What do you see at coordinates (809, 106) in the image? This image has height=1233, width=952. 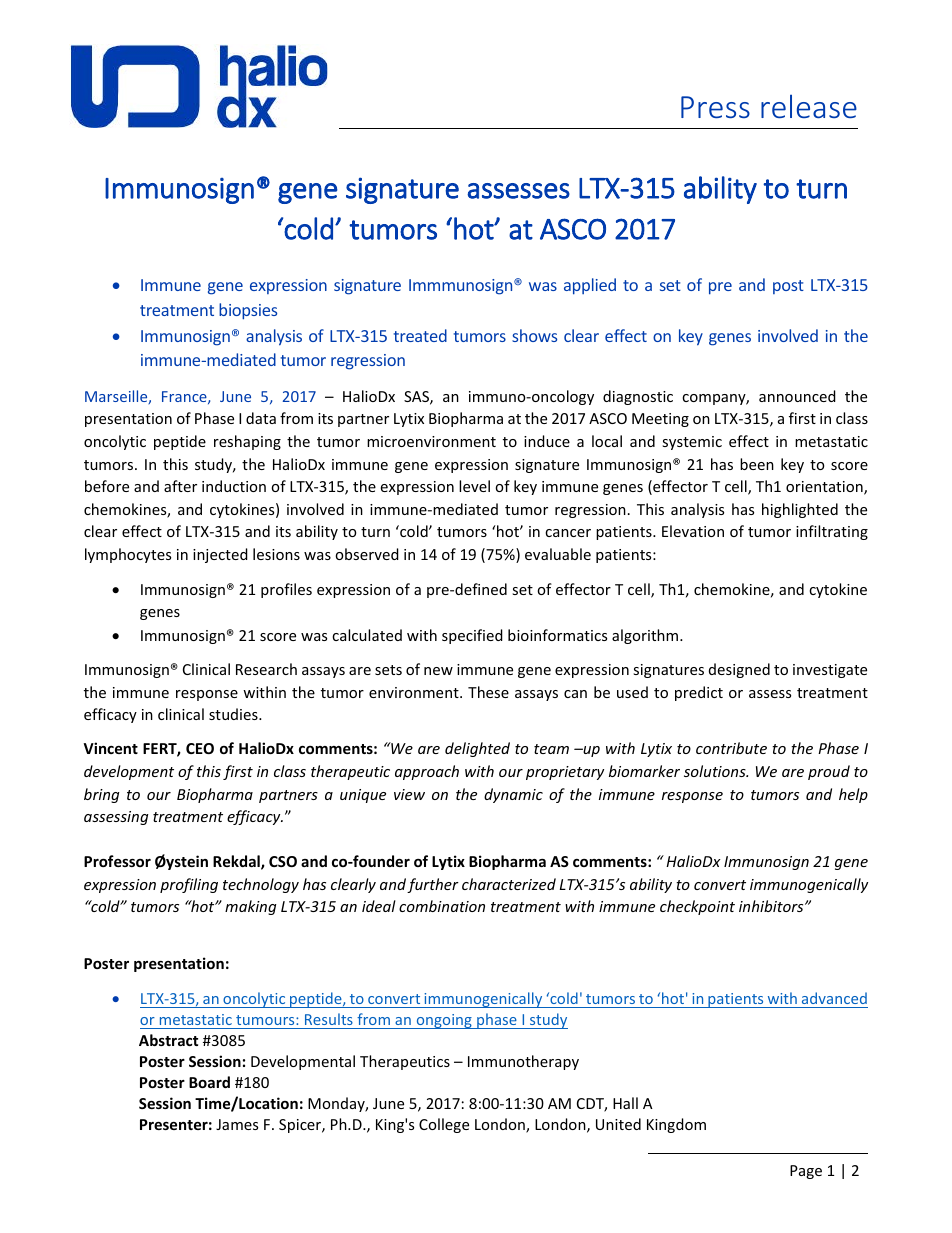 I see `release` at bounding box center [809, 106].
